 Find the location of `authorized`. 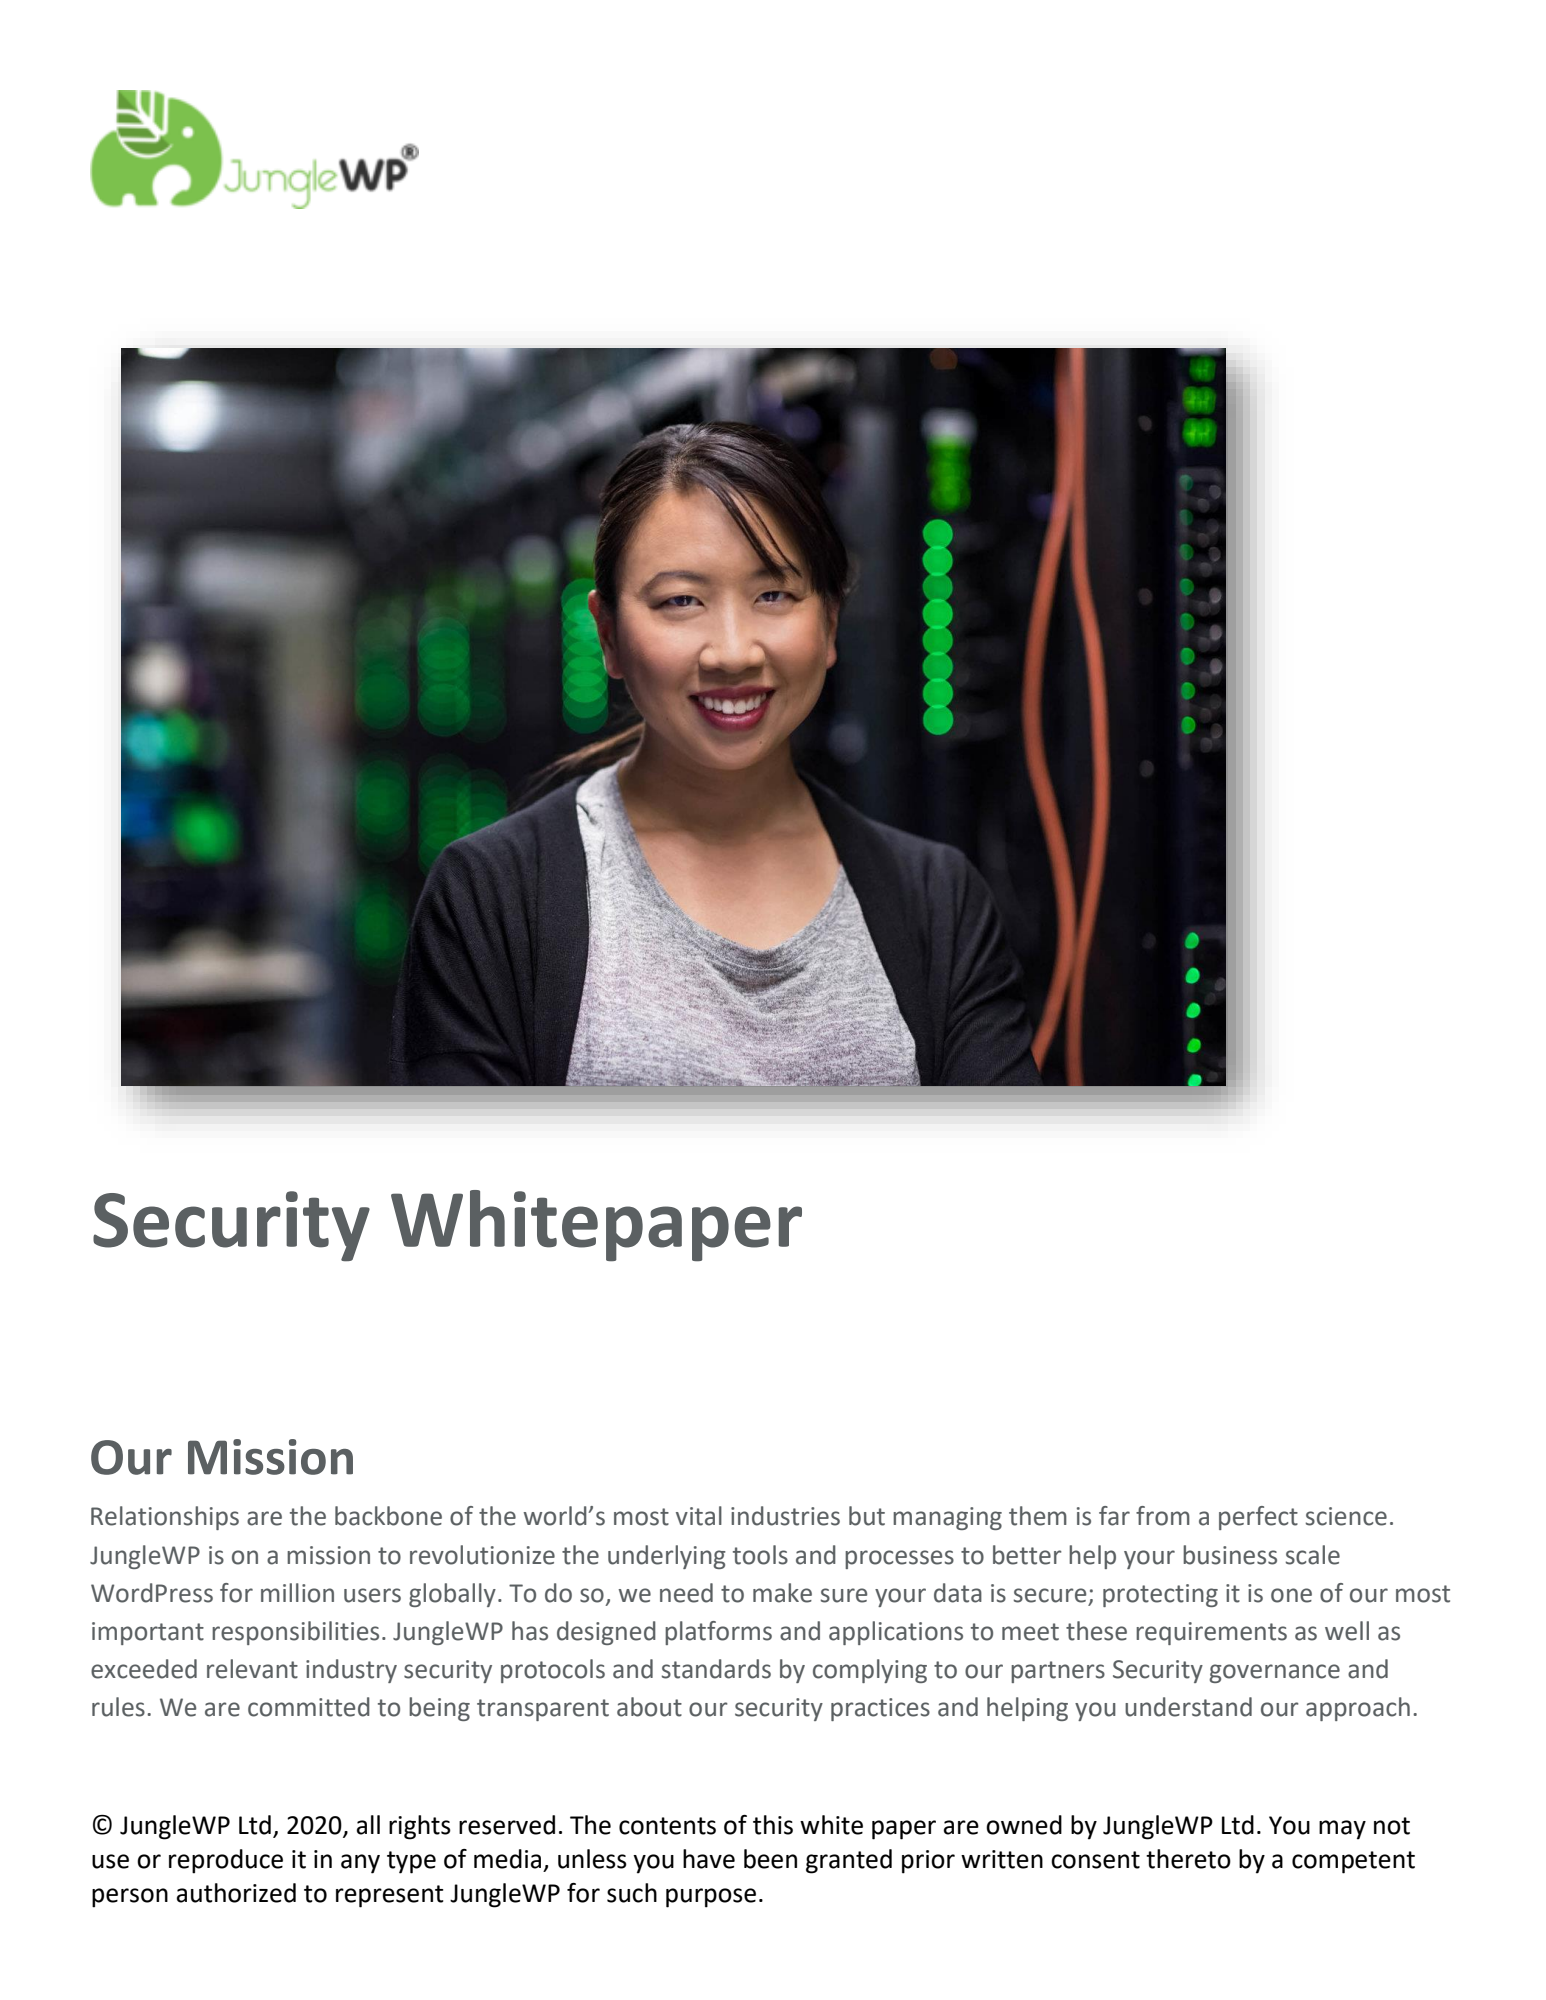

authorized is located at coordinates (236, 1893).
